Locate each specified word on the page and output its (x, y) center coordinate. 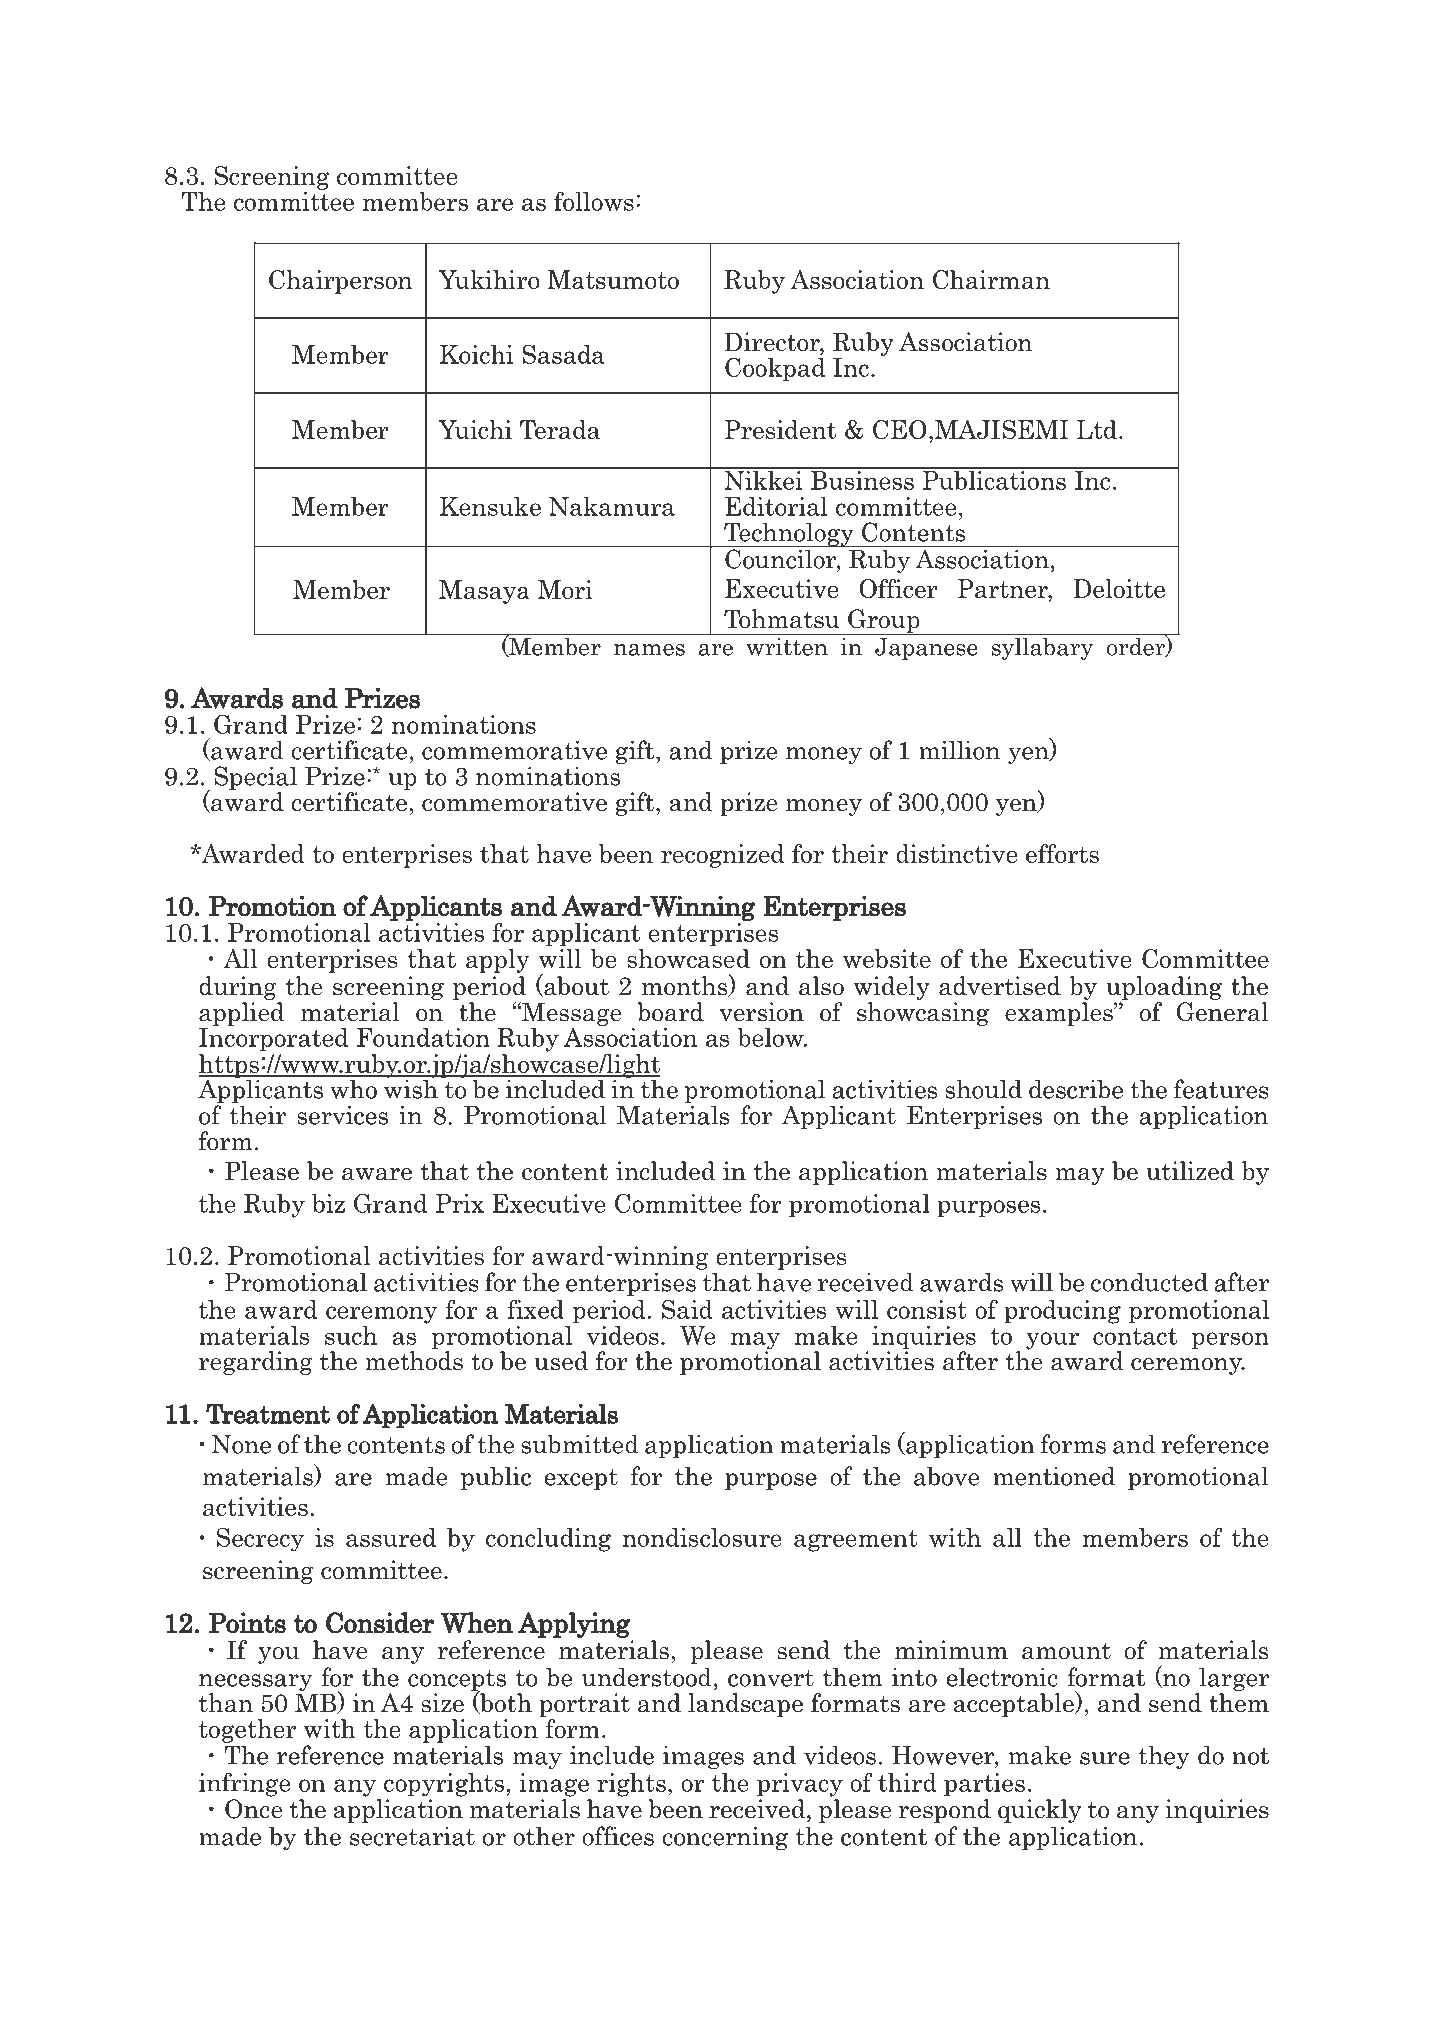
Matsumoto (613, 279)
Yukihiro (489, 279)
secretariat (412, 1836)
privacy (800, 1785)
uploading (1164, 988)
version (761, 1012)
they (1164, 1757)
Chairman (991, 279)
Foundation (423, 1037)
